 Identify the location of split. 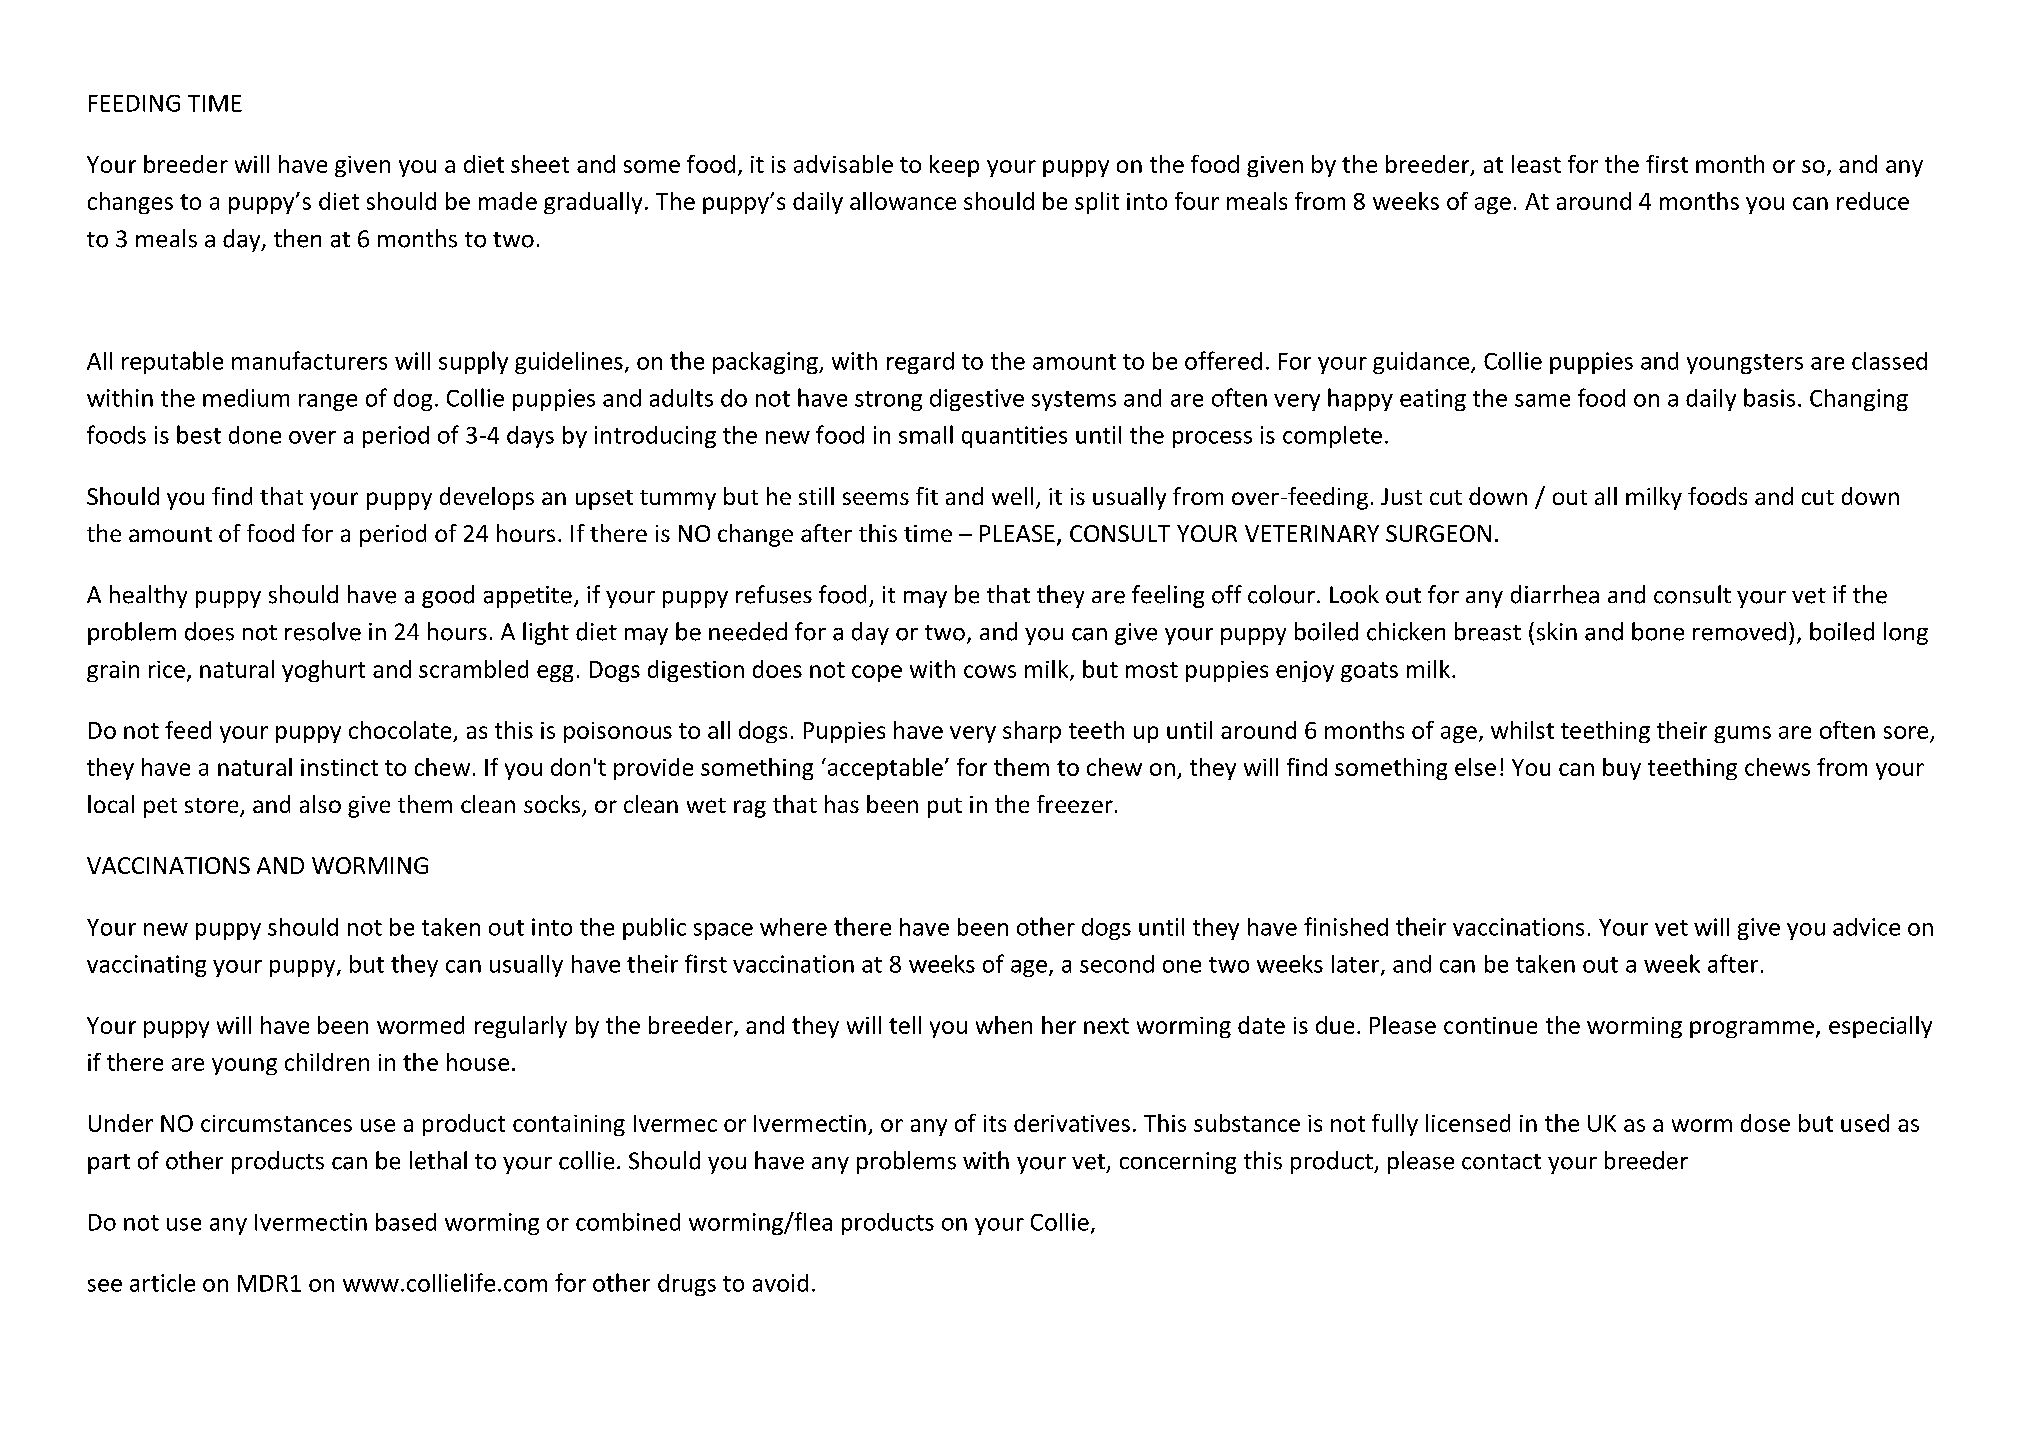
(1097, 203).
